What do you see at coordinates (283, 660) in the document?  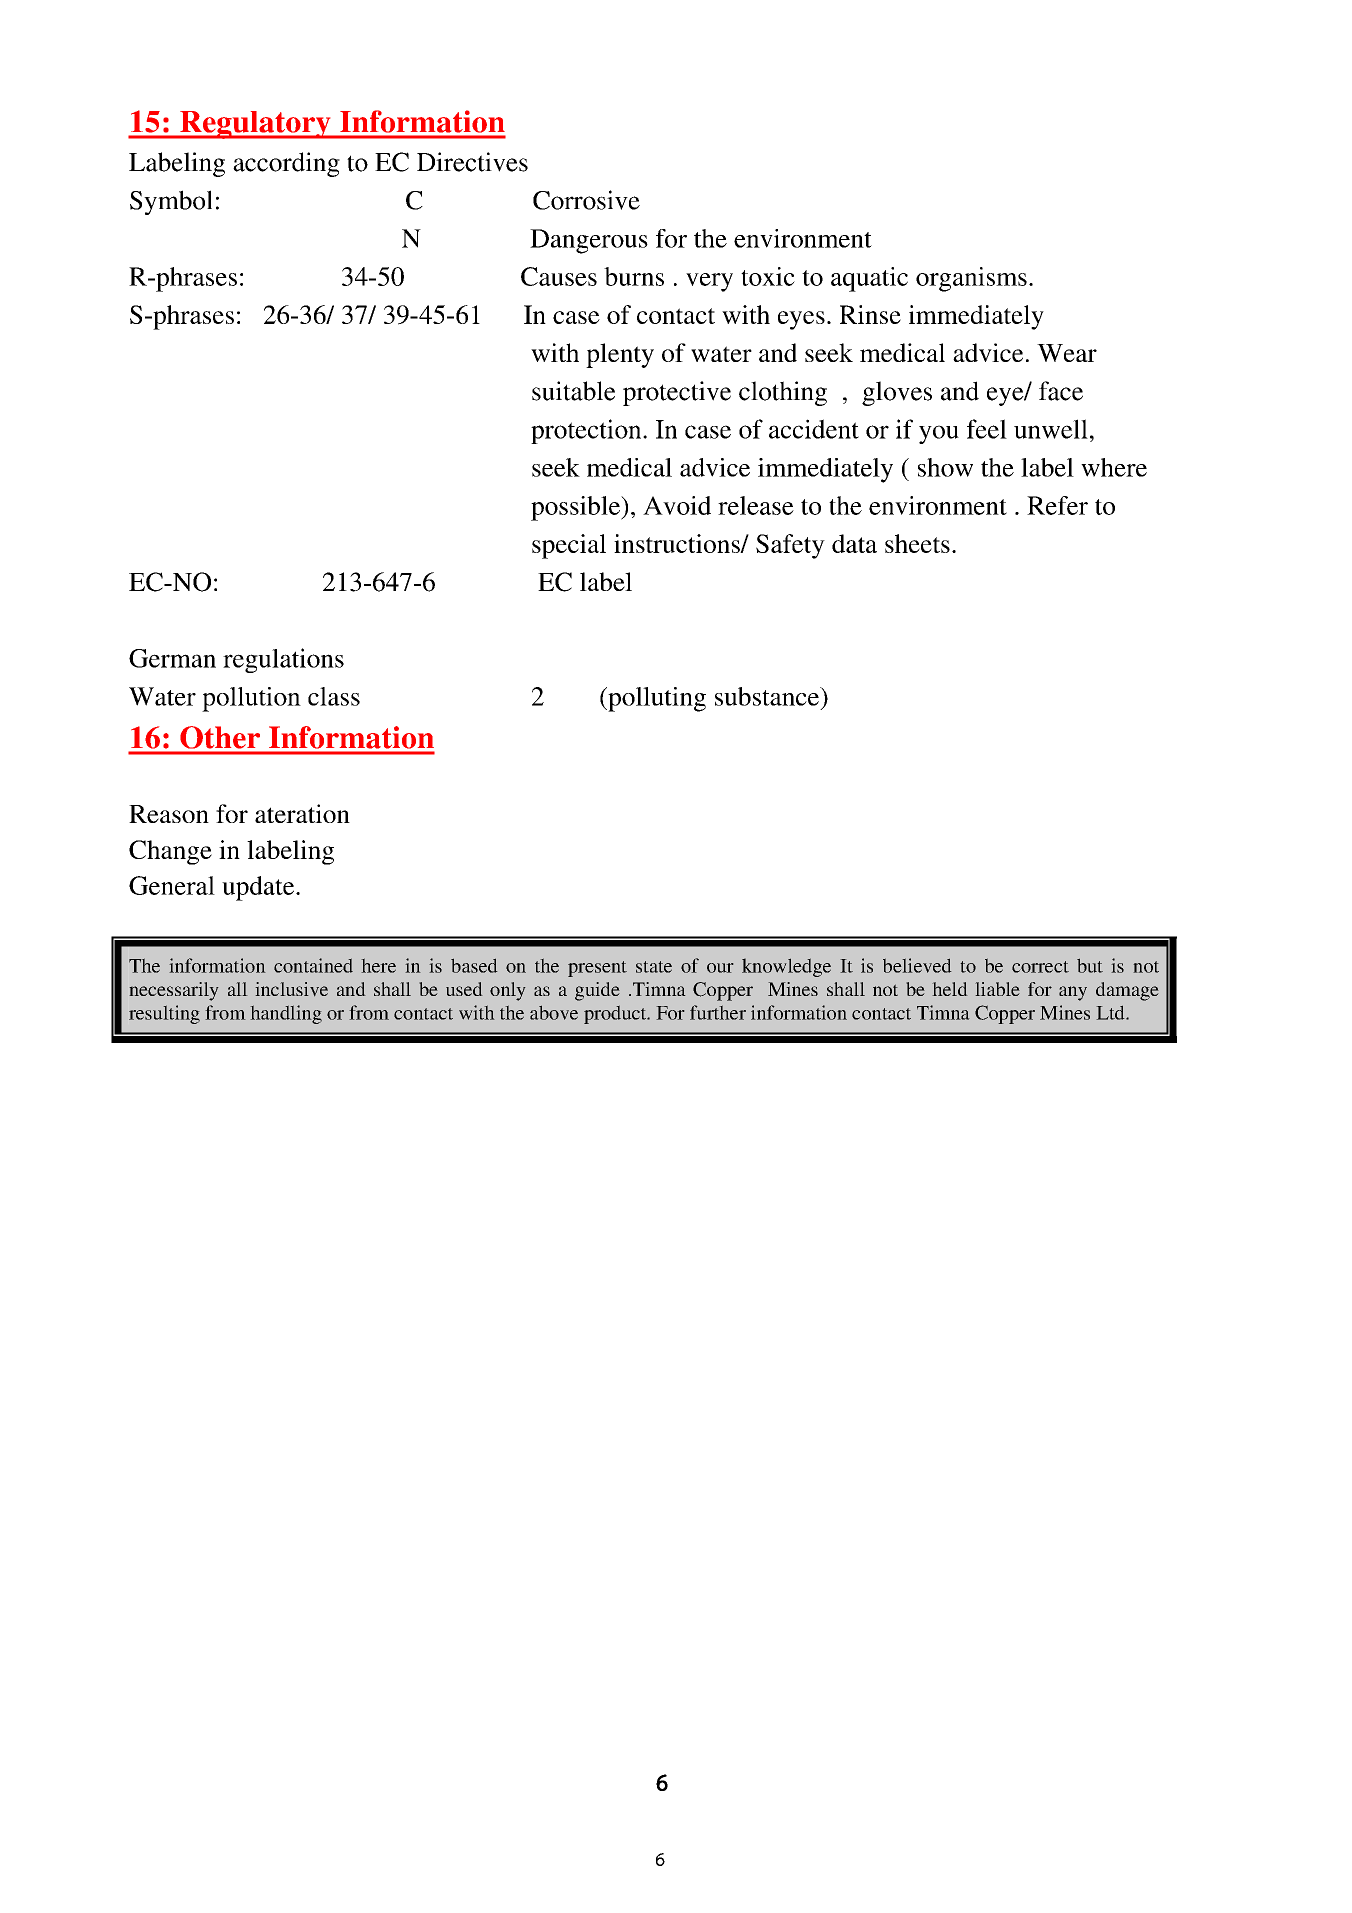 I see `regulations` at bounding box center [283, 660].
